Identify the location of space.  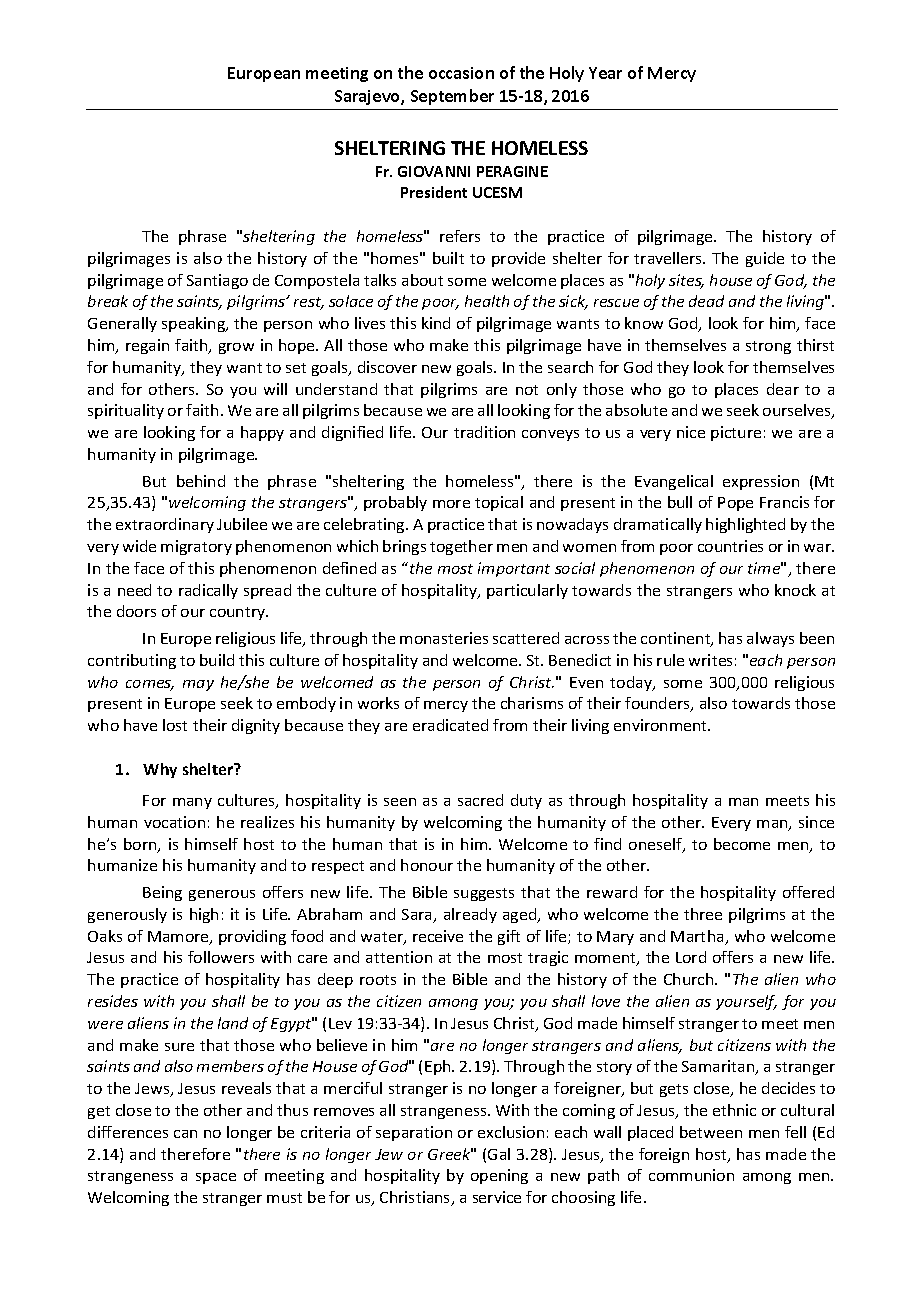
(216, 1178).
